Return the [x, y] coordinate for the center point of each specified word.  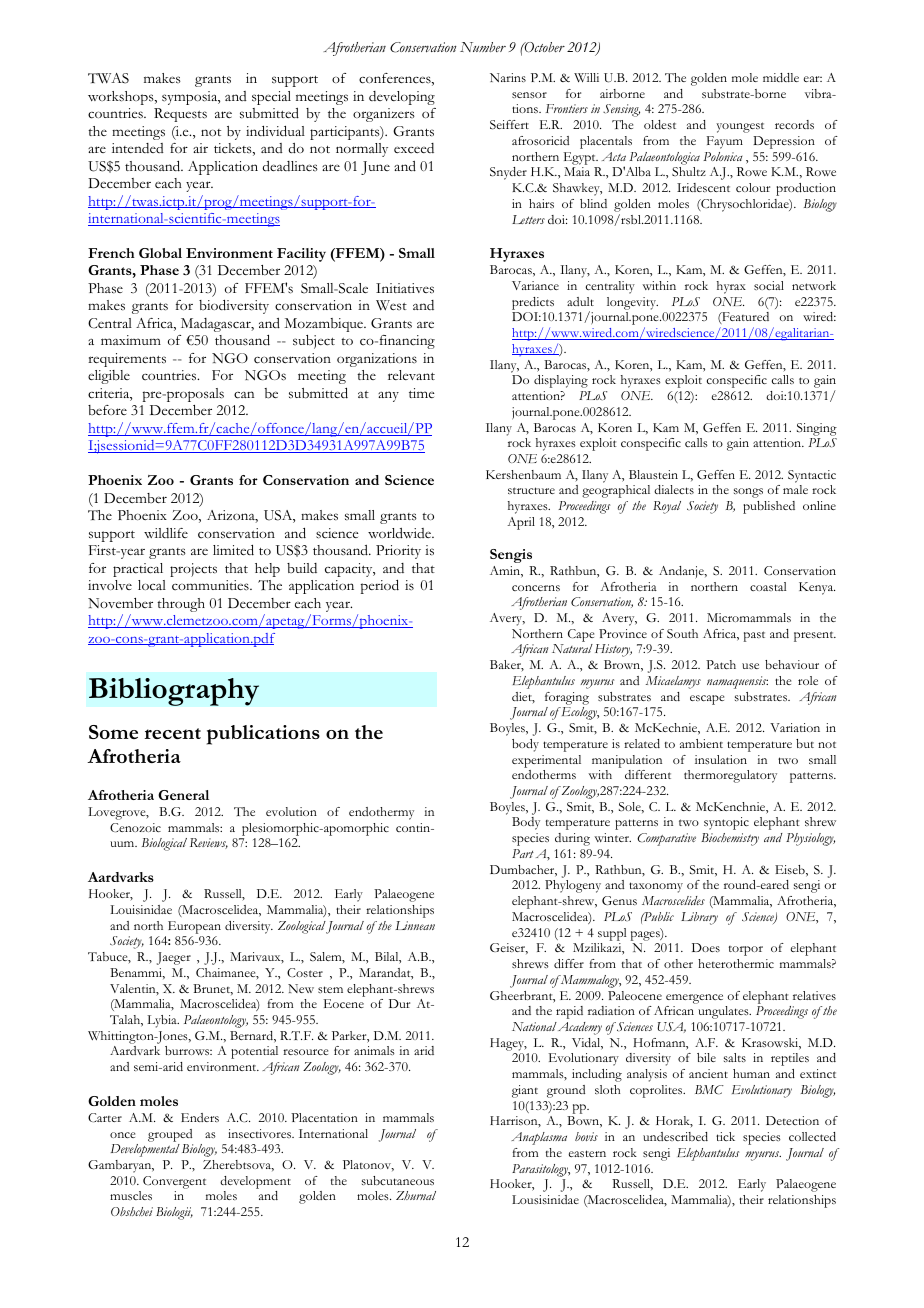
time [421, 393]
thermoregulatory [730, 776]
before [107, 410]
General [183, 795]
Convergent [174, 1182]
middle [781, 77]
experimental [546, 761]
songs [748, 493]
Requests [180, 115]
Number [483, 47]
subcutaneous [398, 1180]
